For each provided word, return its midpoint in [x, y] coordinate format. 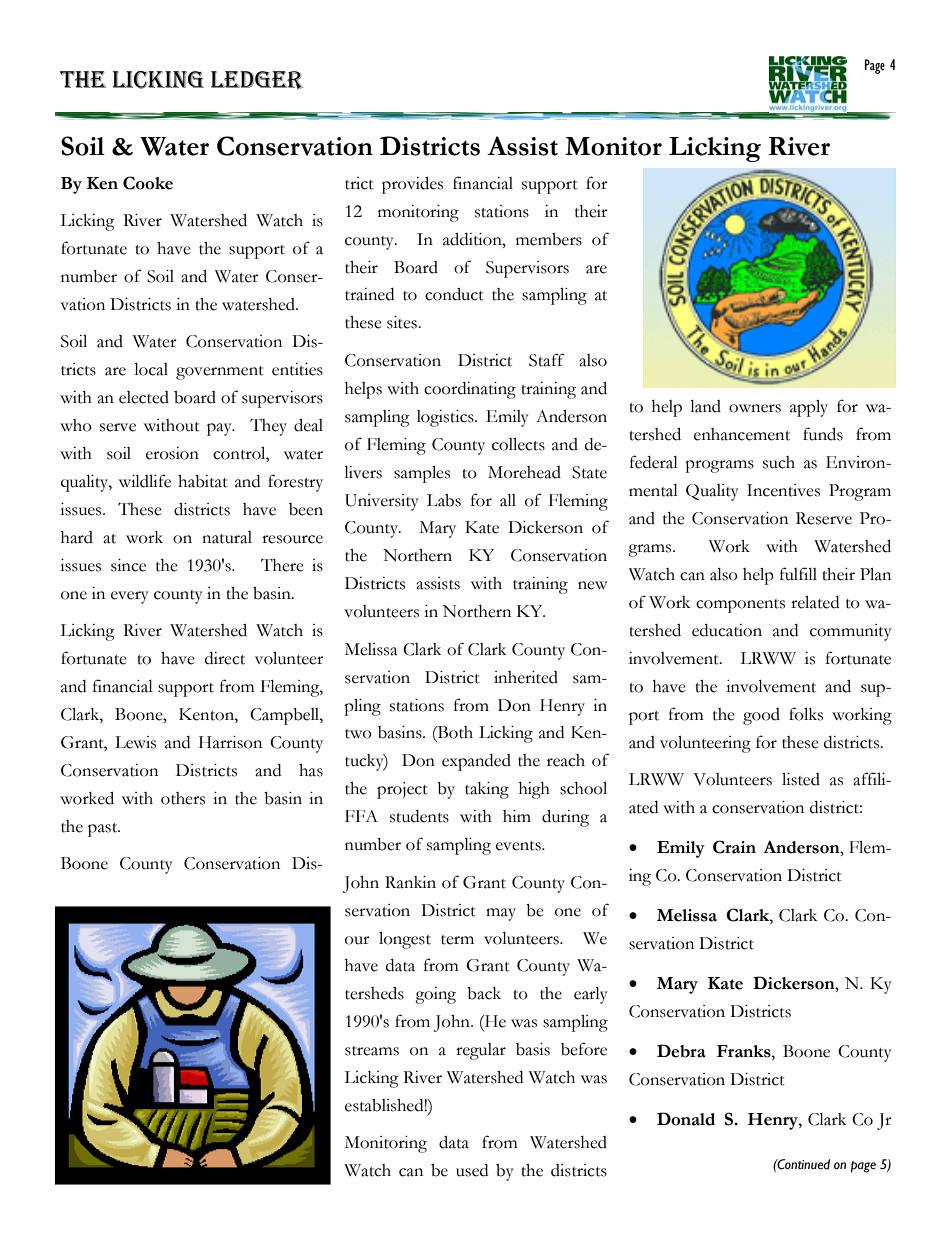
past [104, 830]
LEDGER [257, 80]
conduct [454, 294]
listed [801, 779]
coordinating [470, 390]
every [130, 597]
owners [755, 408]
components [740, 606]
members [549, 239]
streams [372, 1051]
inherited [526, 677]
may [501, 914]
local [151, 369]
